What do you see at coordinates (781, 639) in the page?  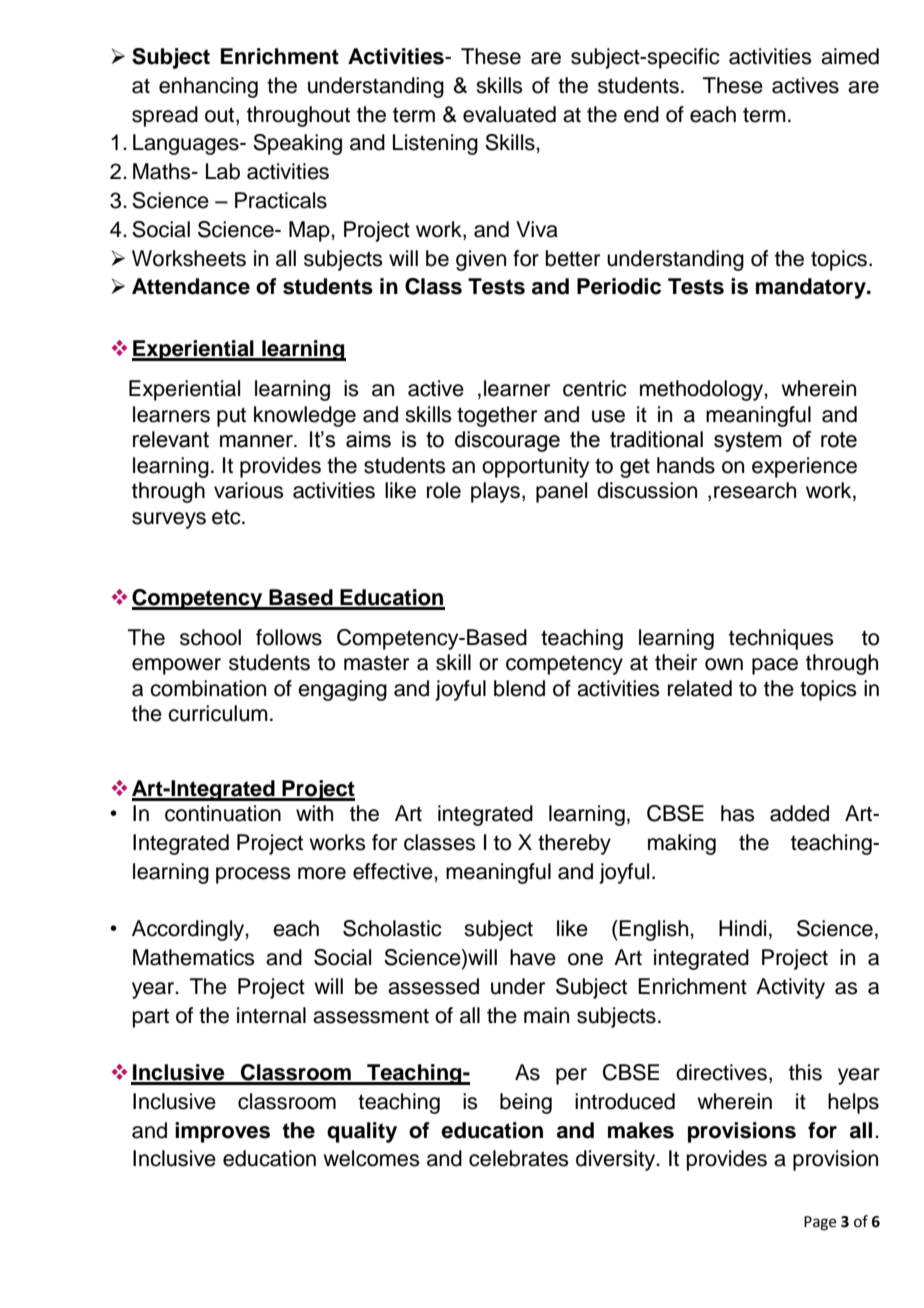 I see `techniques` at bounding box center [781, 639].
